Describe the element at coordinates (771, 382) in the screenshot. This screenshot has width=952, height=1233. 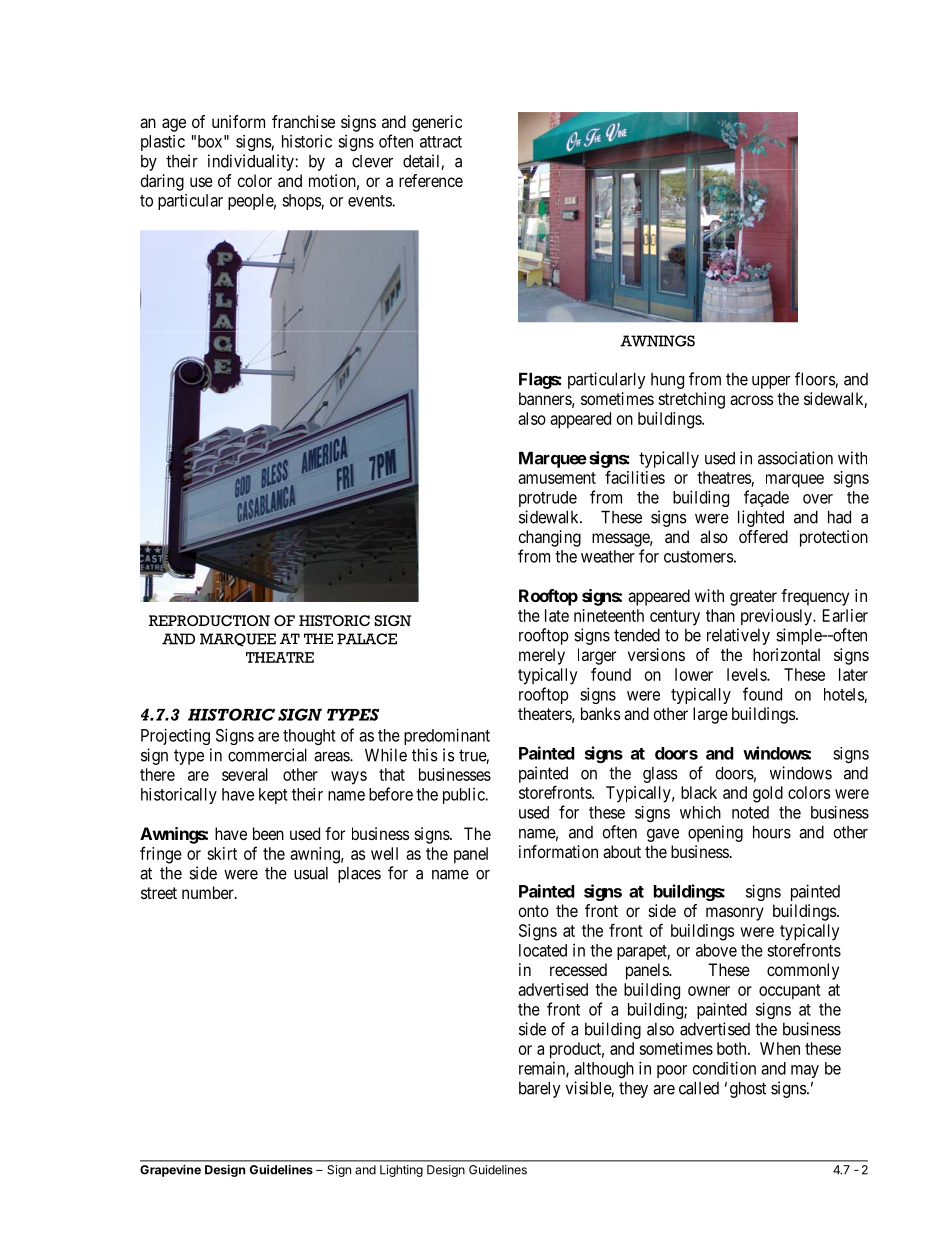
I see `upper` at that location.
